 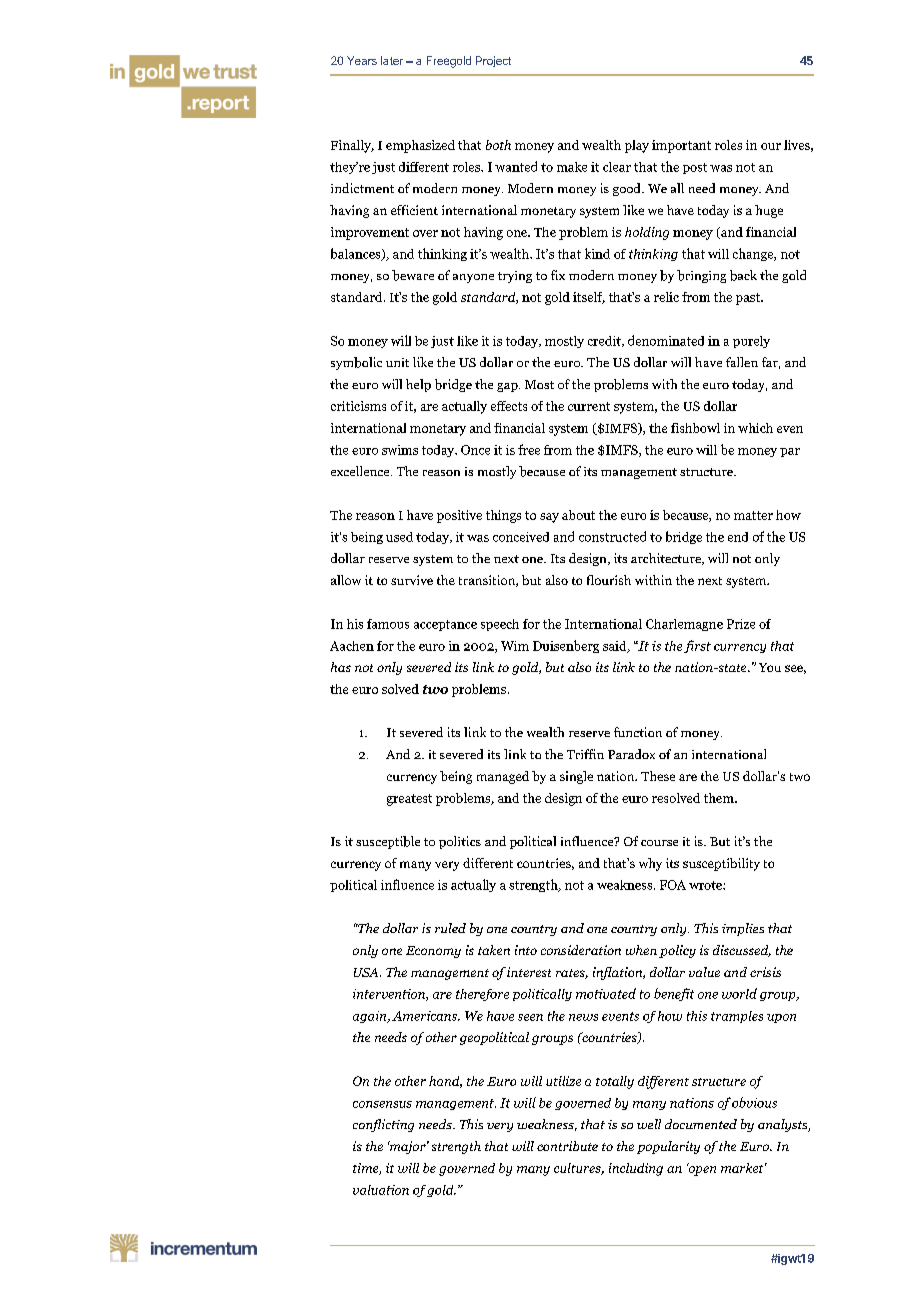 What do you see at coordinates (409, 800) in the document?
I see `greatest` at bounding box center [409, 800].
